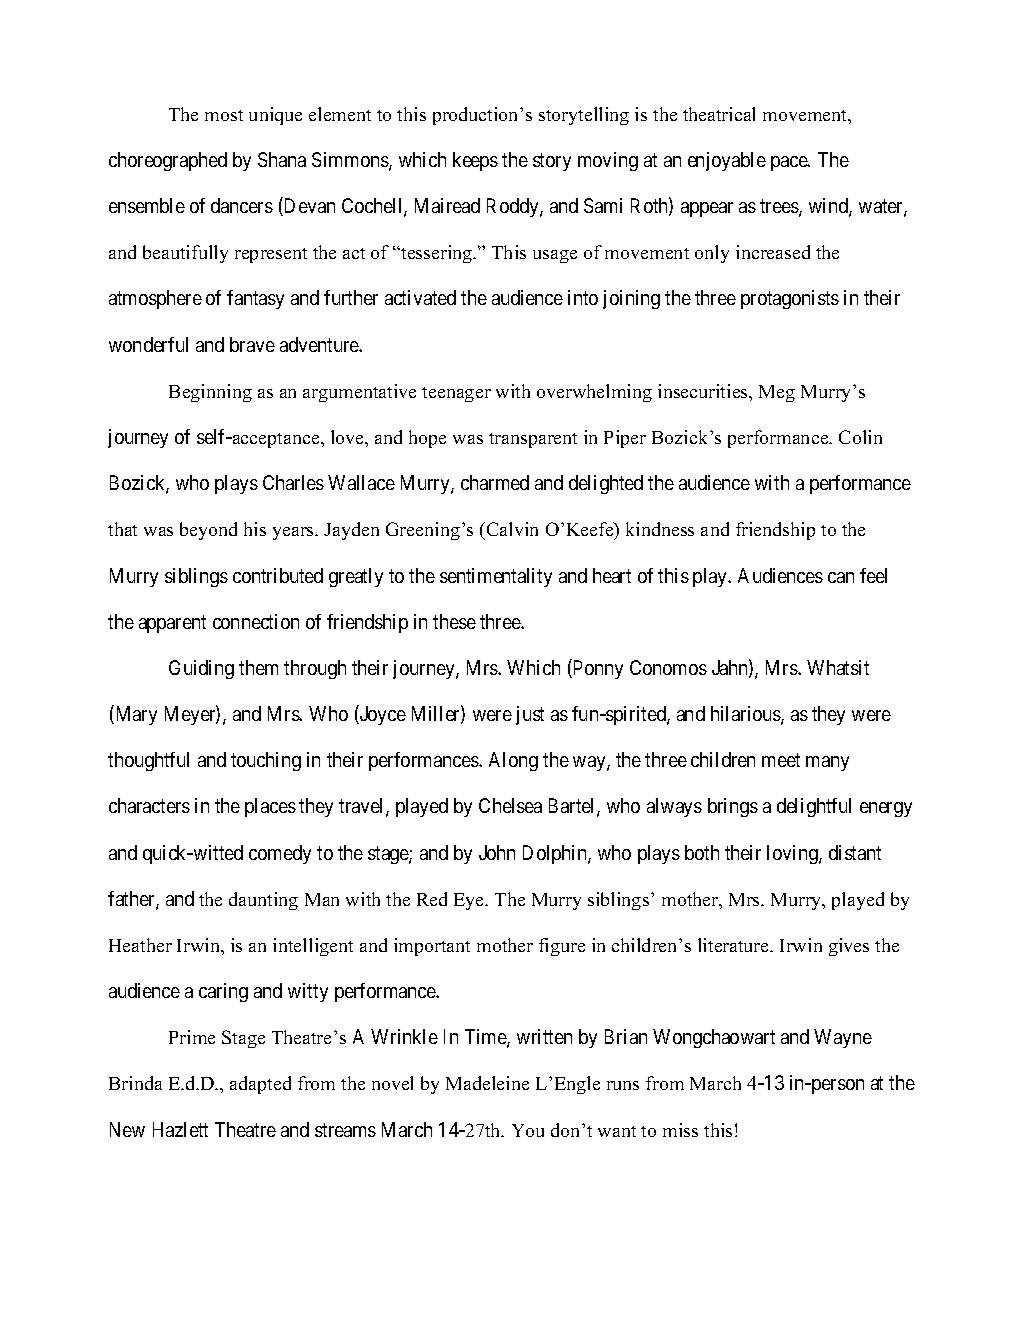 This screenshot has width=1024, height=1325. I want to click on Madeleine, so click(487, 1083).
